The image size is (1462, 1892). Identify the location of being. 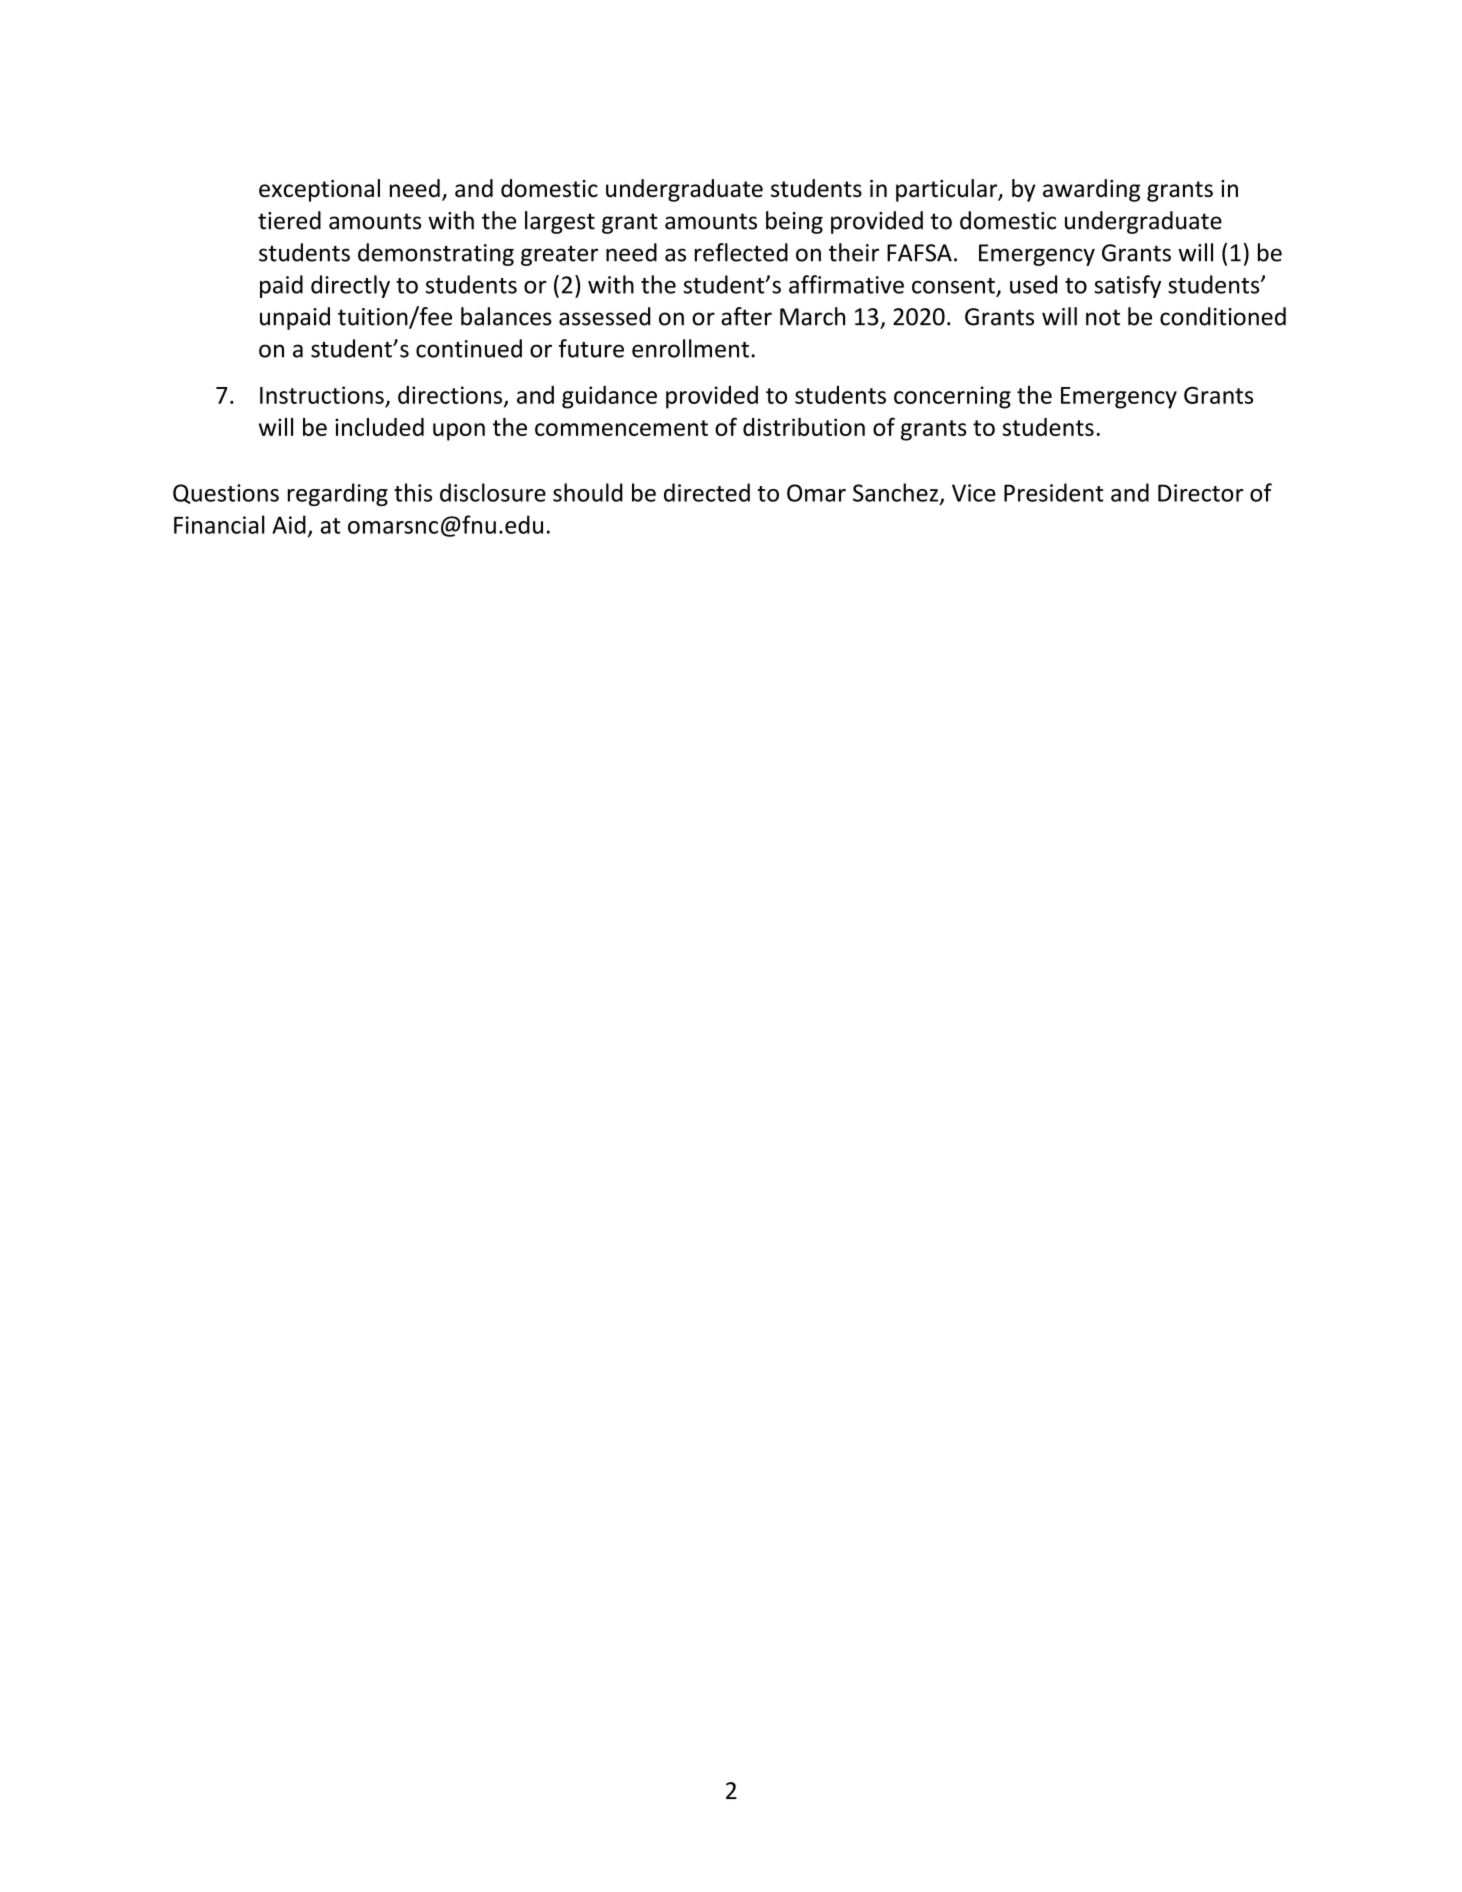
(794, 222).
